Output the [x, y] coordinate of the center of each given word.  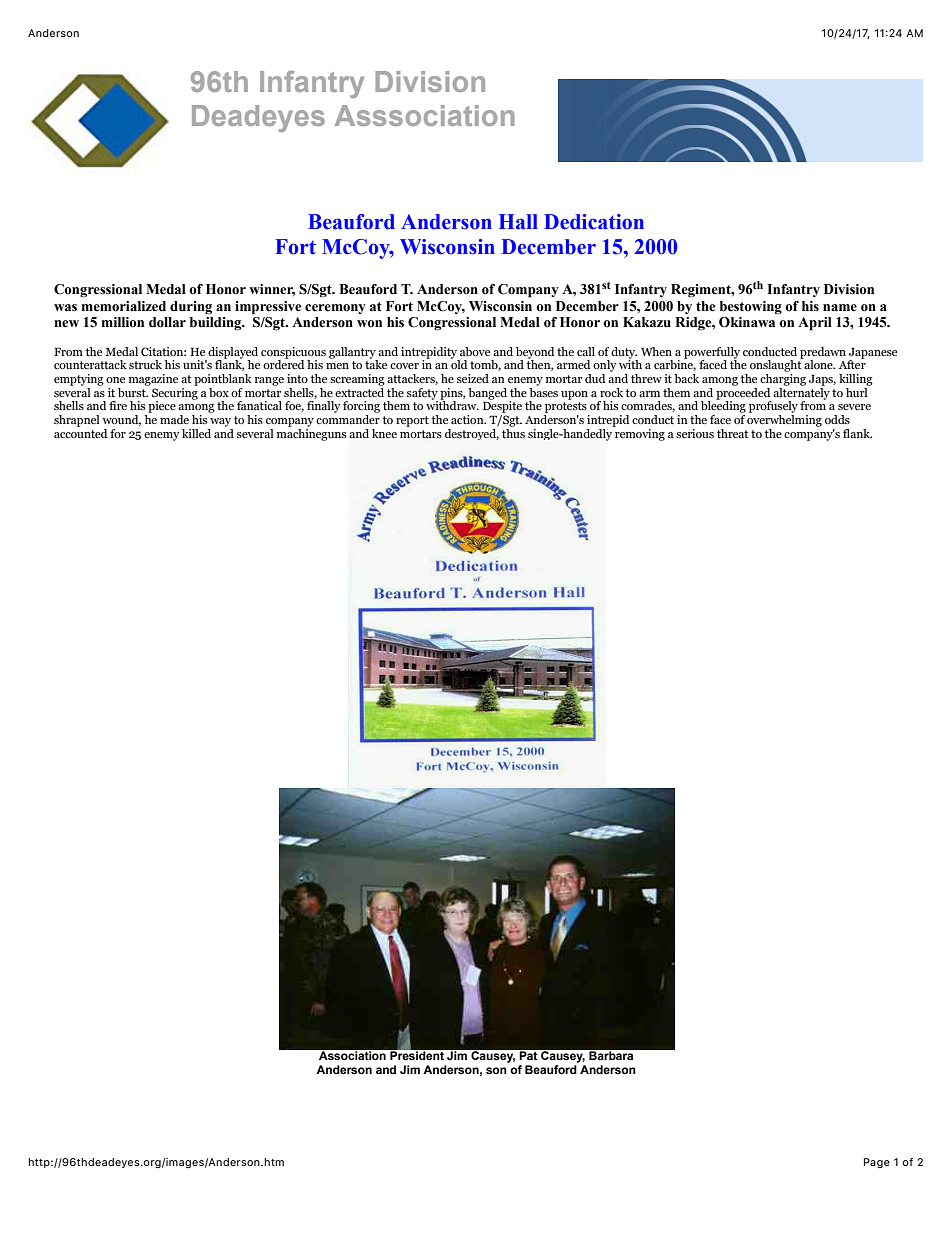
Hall [518, 222]
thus [513, 432]
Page [877, 1163]
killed [196, 433]
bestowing [751, 308]
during [191, 308]
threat [732, 433]
